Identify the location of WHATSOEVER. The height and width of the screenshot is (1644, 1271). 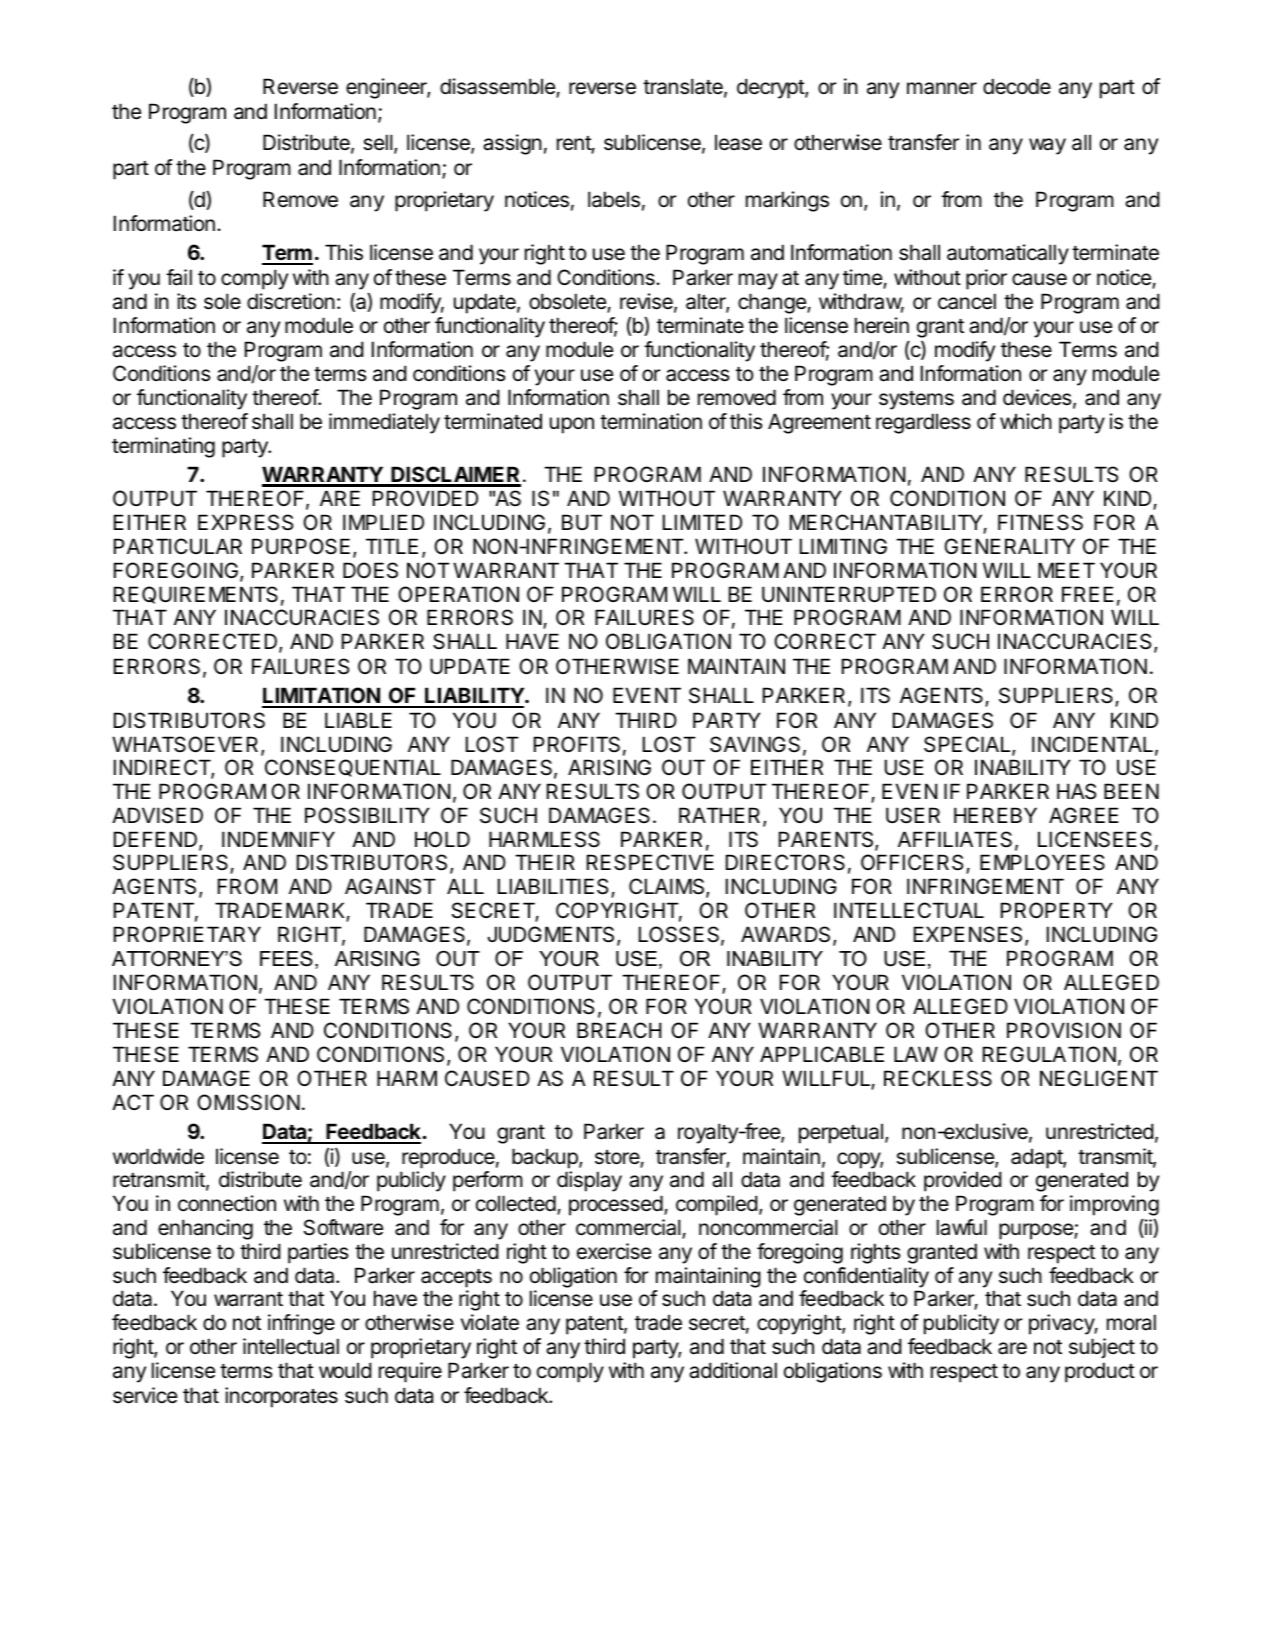
(187, 745).
